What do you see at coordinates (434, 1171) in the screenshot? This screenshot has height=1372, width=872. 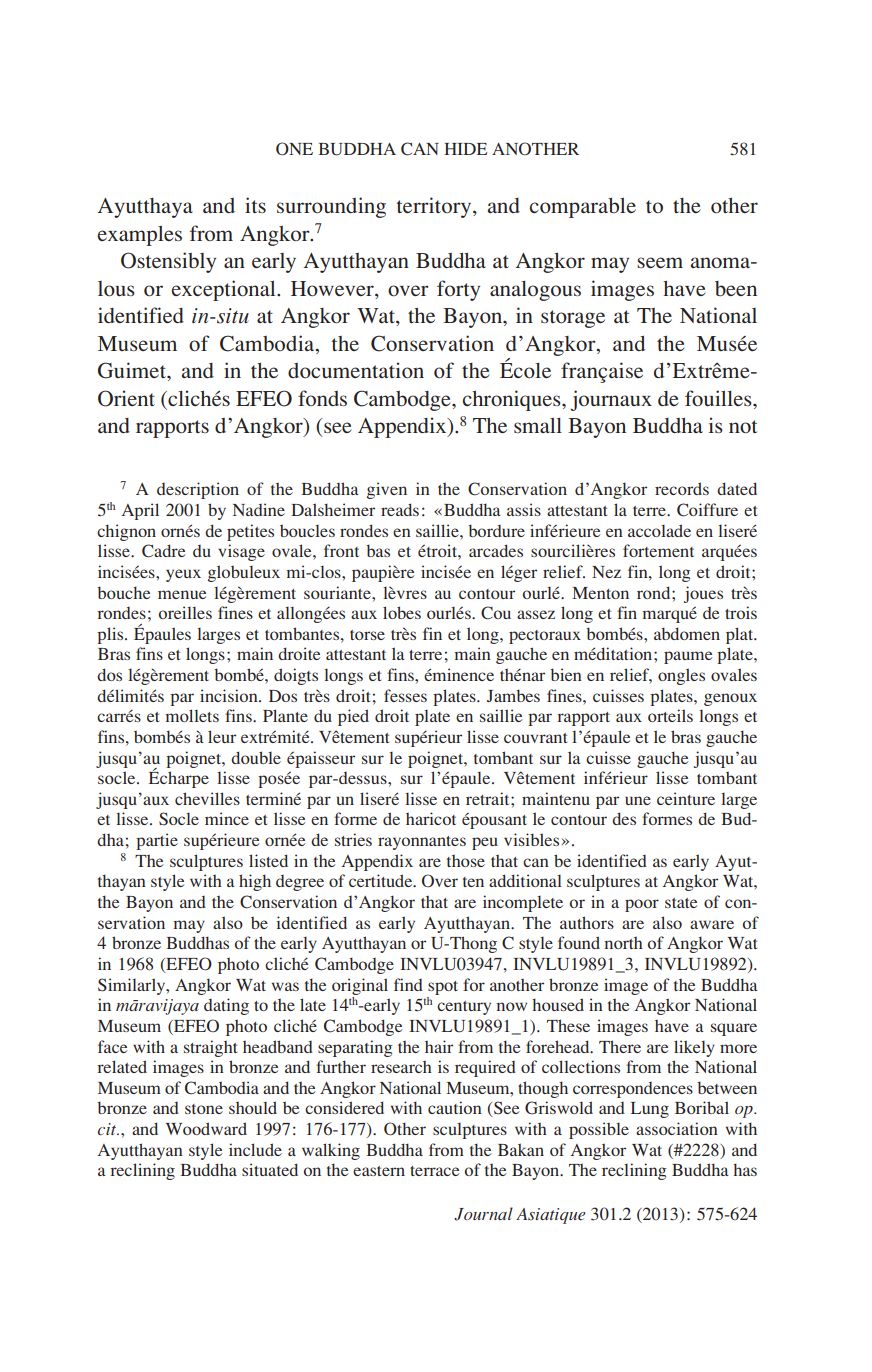 I see `terrace` at bounding box center [434, 1171].
